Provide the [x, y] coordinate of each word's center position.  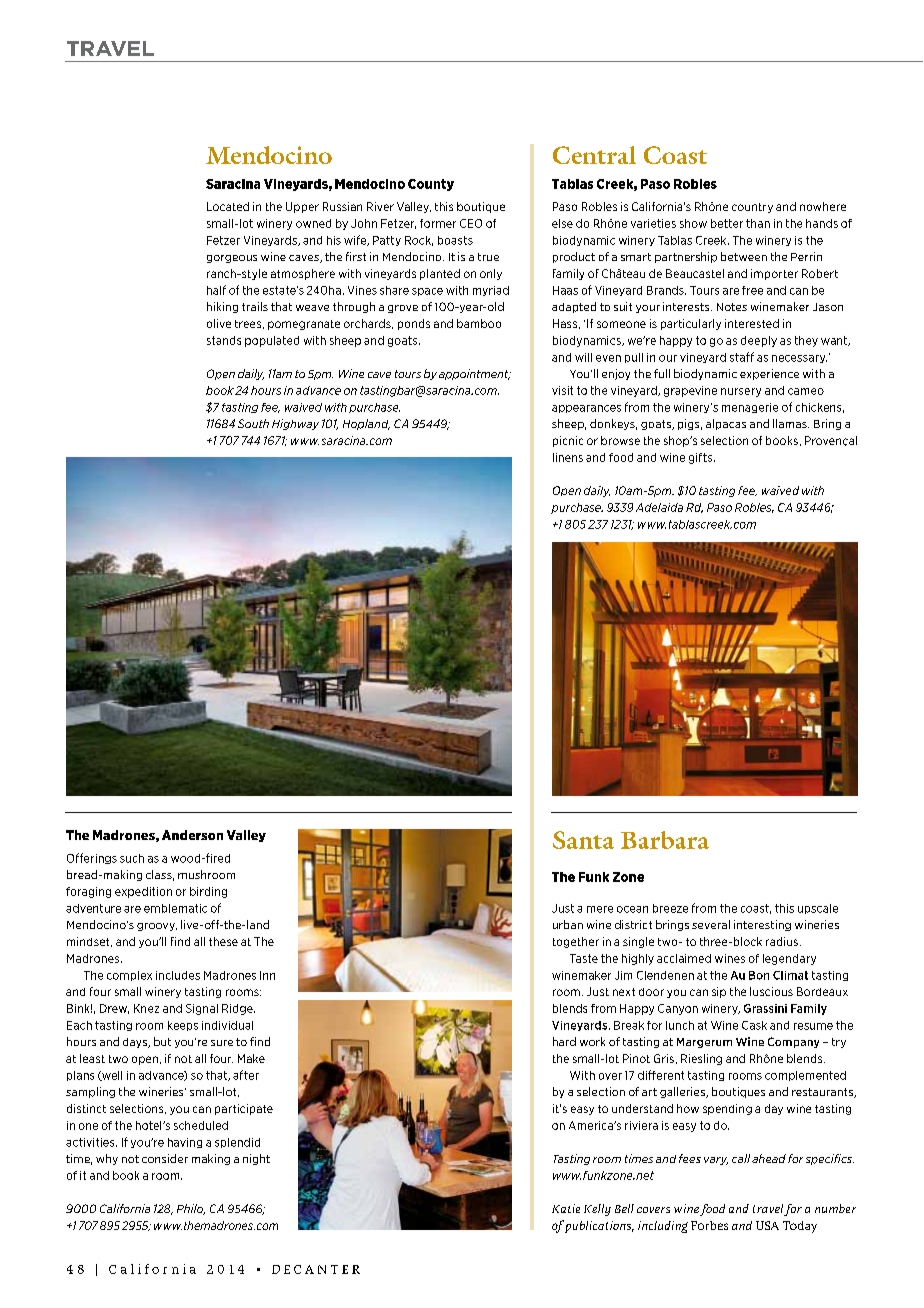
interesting [762, 925]
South [253, 423]
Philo [191, 1209]
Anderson [192, 835]
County [431, 185]
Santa [583, 840]
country [752, 208]
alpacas [726, 424]
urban [568, 924]
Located [228, 206]
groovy [157, 927]
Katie [566, 1208]
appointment [475, 374]
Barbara [665, 840]
